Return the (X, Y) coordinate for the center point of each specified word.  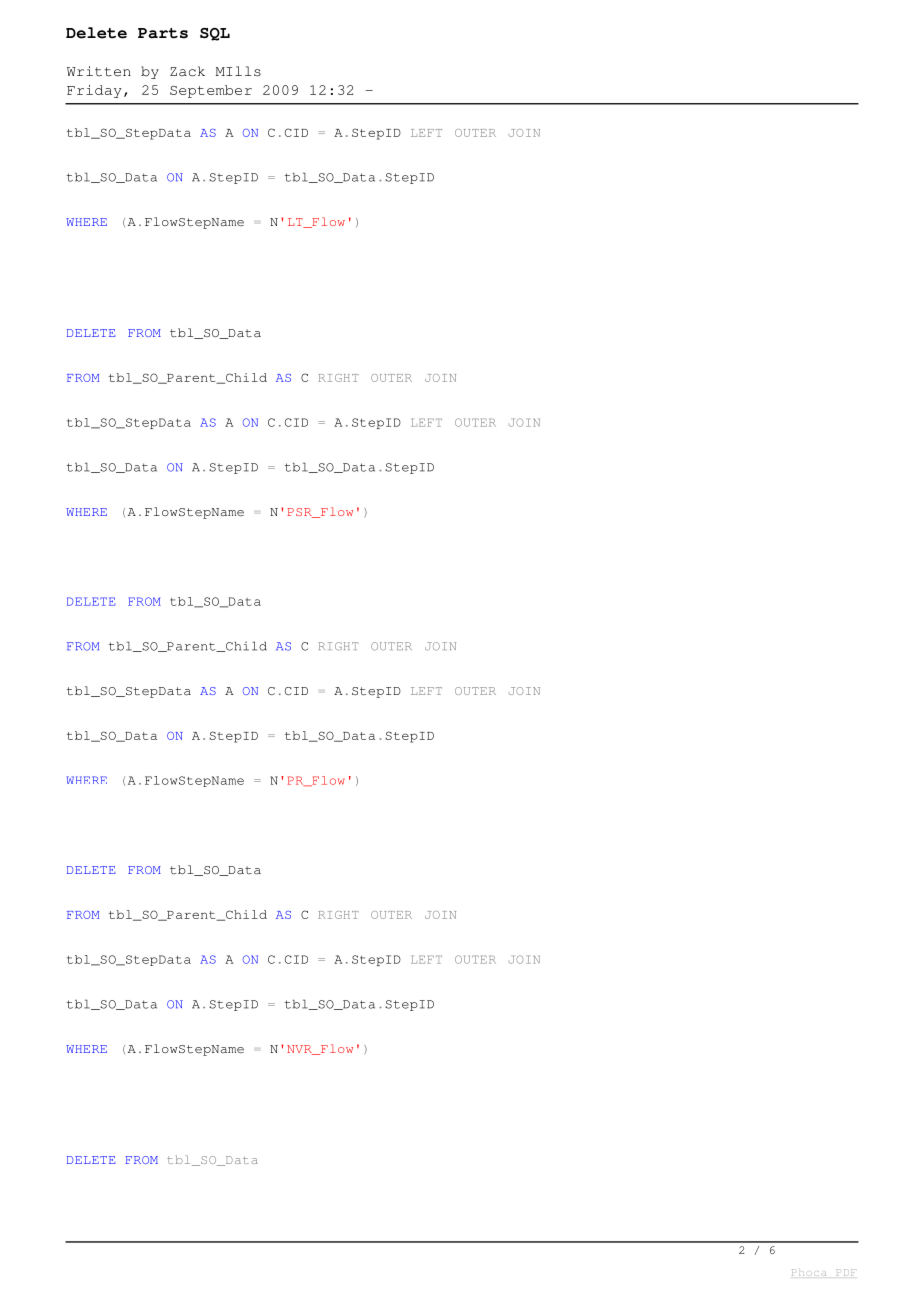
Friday (94, 91)
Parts (163, 33)
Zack (187, 71)
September (211, 91)
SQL (215, 34)
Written (99, 71)
